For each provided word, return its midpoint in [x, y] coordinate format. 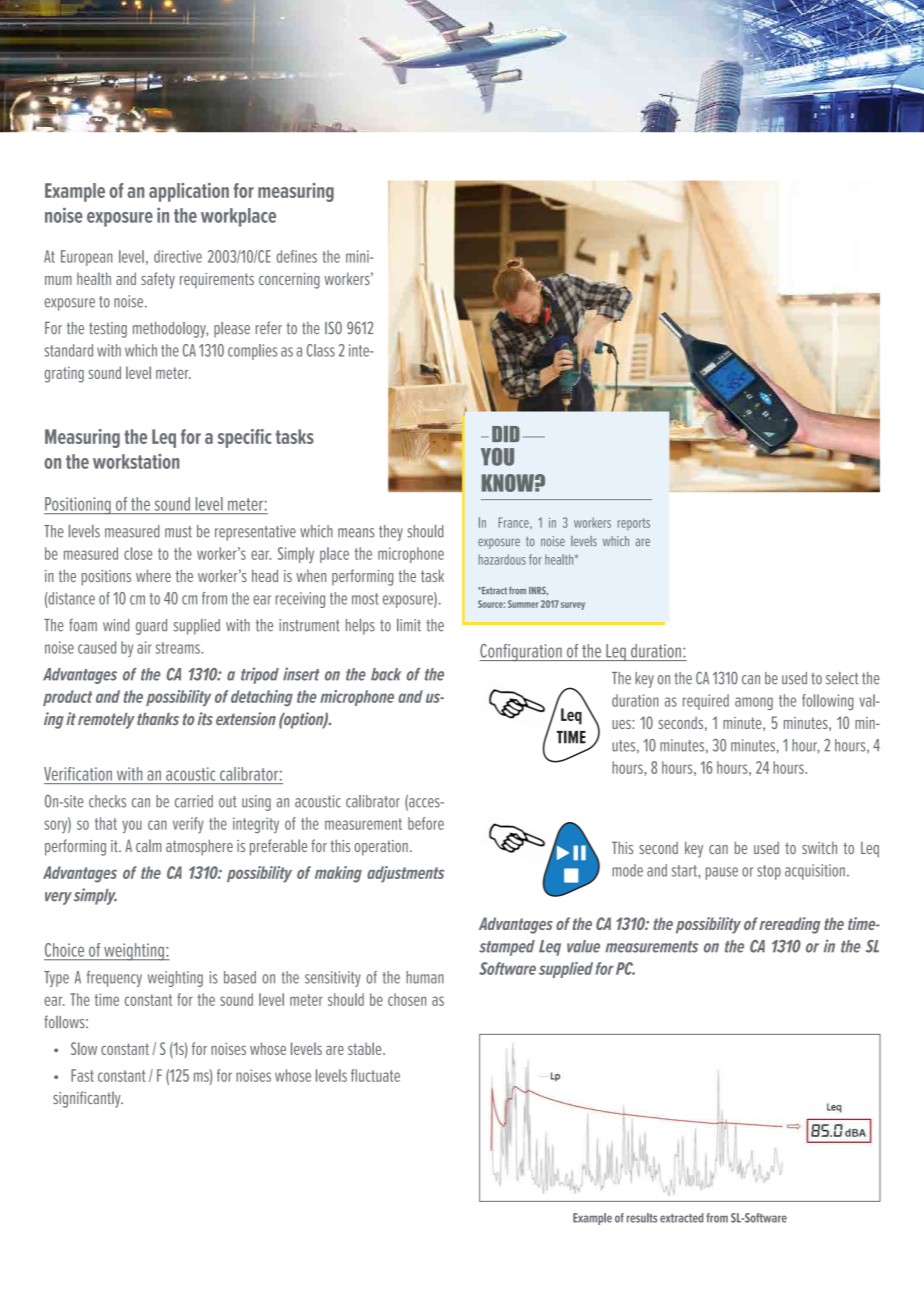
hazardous [502, 559]
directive [178, 256]
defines [297, 256]
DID [506, 434]
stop [769, 872]
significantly [88, 1099]
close [138, 553]
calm [148, 845]
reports [634, 524]
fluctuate [375, 1075]
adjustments [405, 874]
